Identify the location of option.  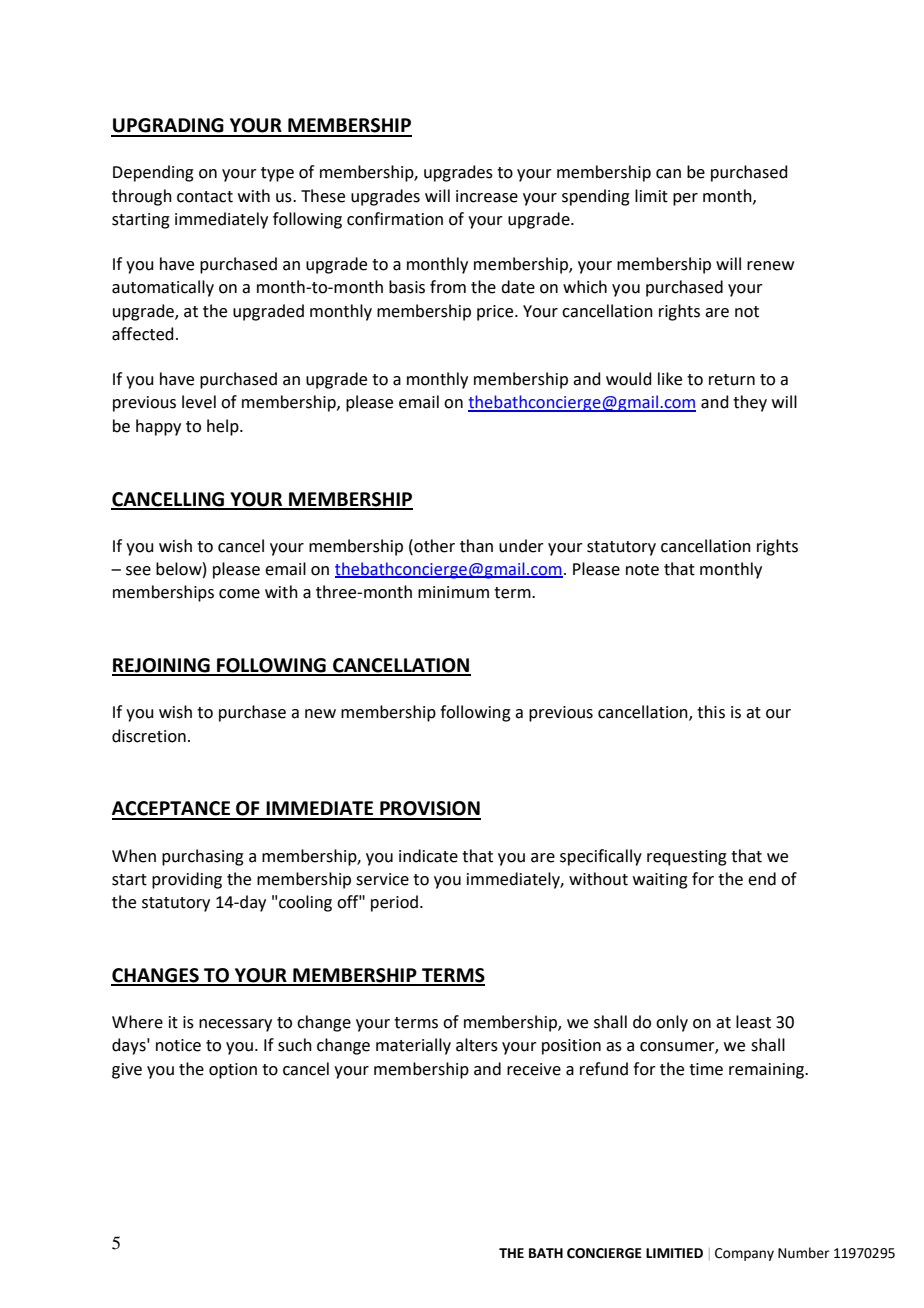
(233, 1071).
